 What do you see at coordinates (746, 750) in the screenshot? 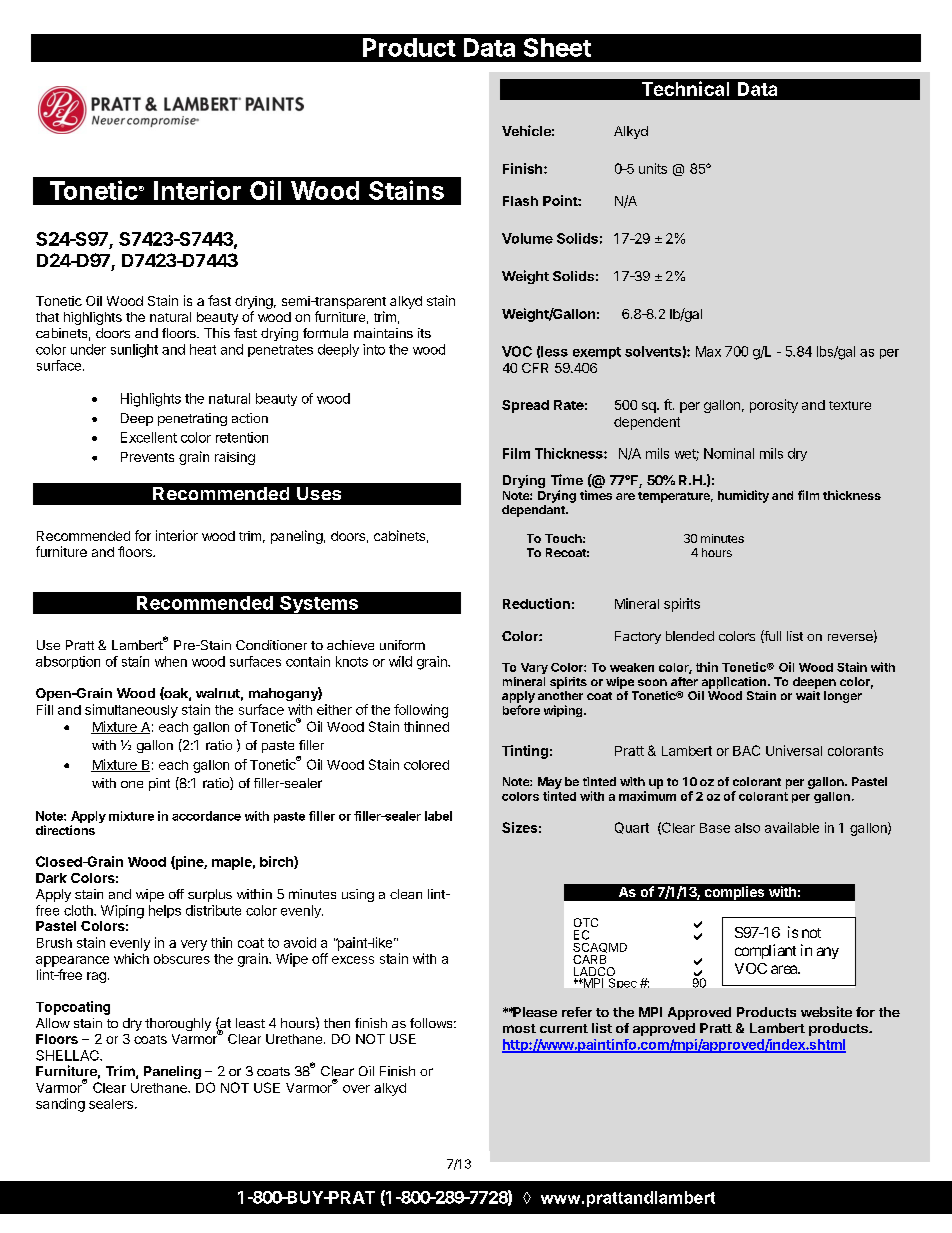
I see `BAC` at bounding box center [746, 750].
